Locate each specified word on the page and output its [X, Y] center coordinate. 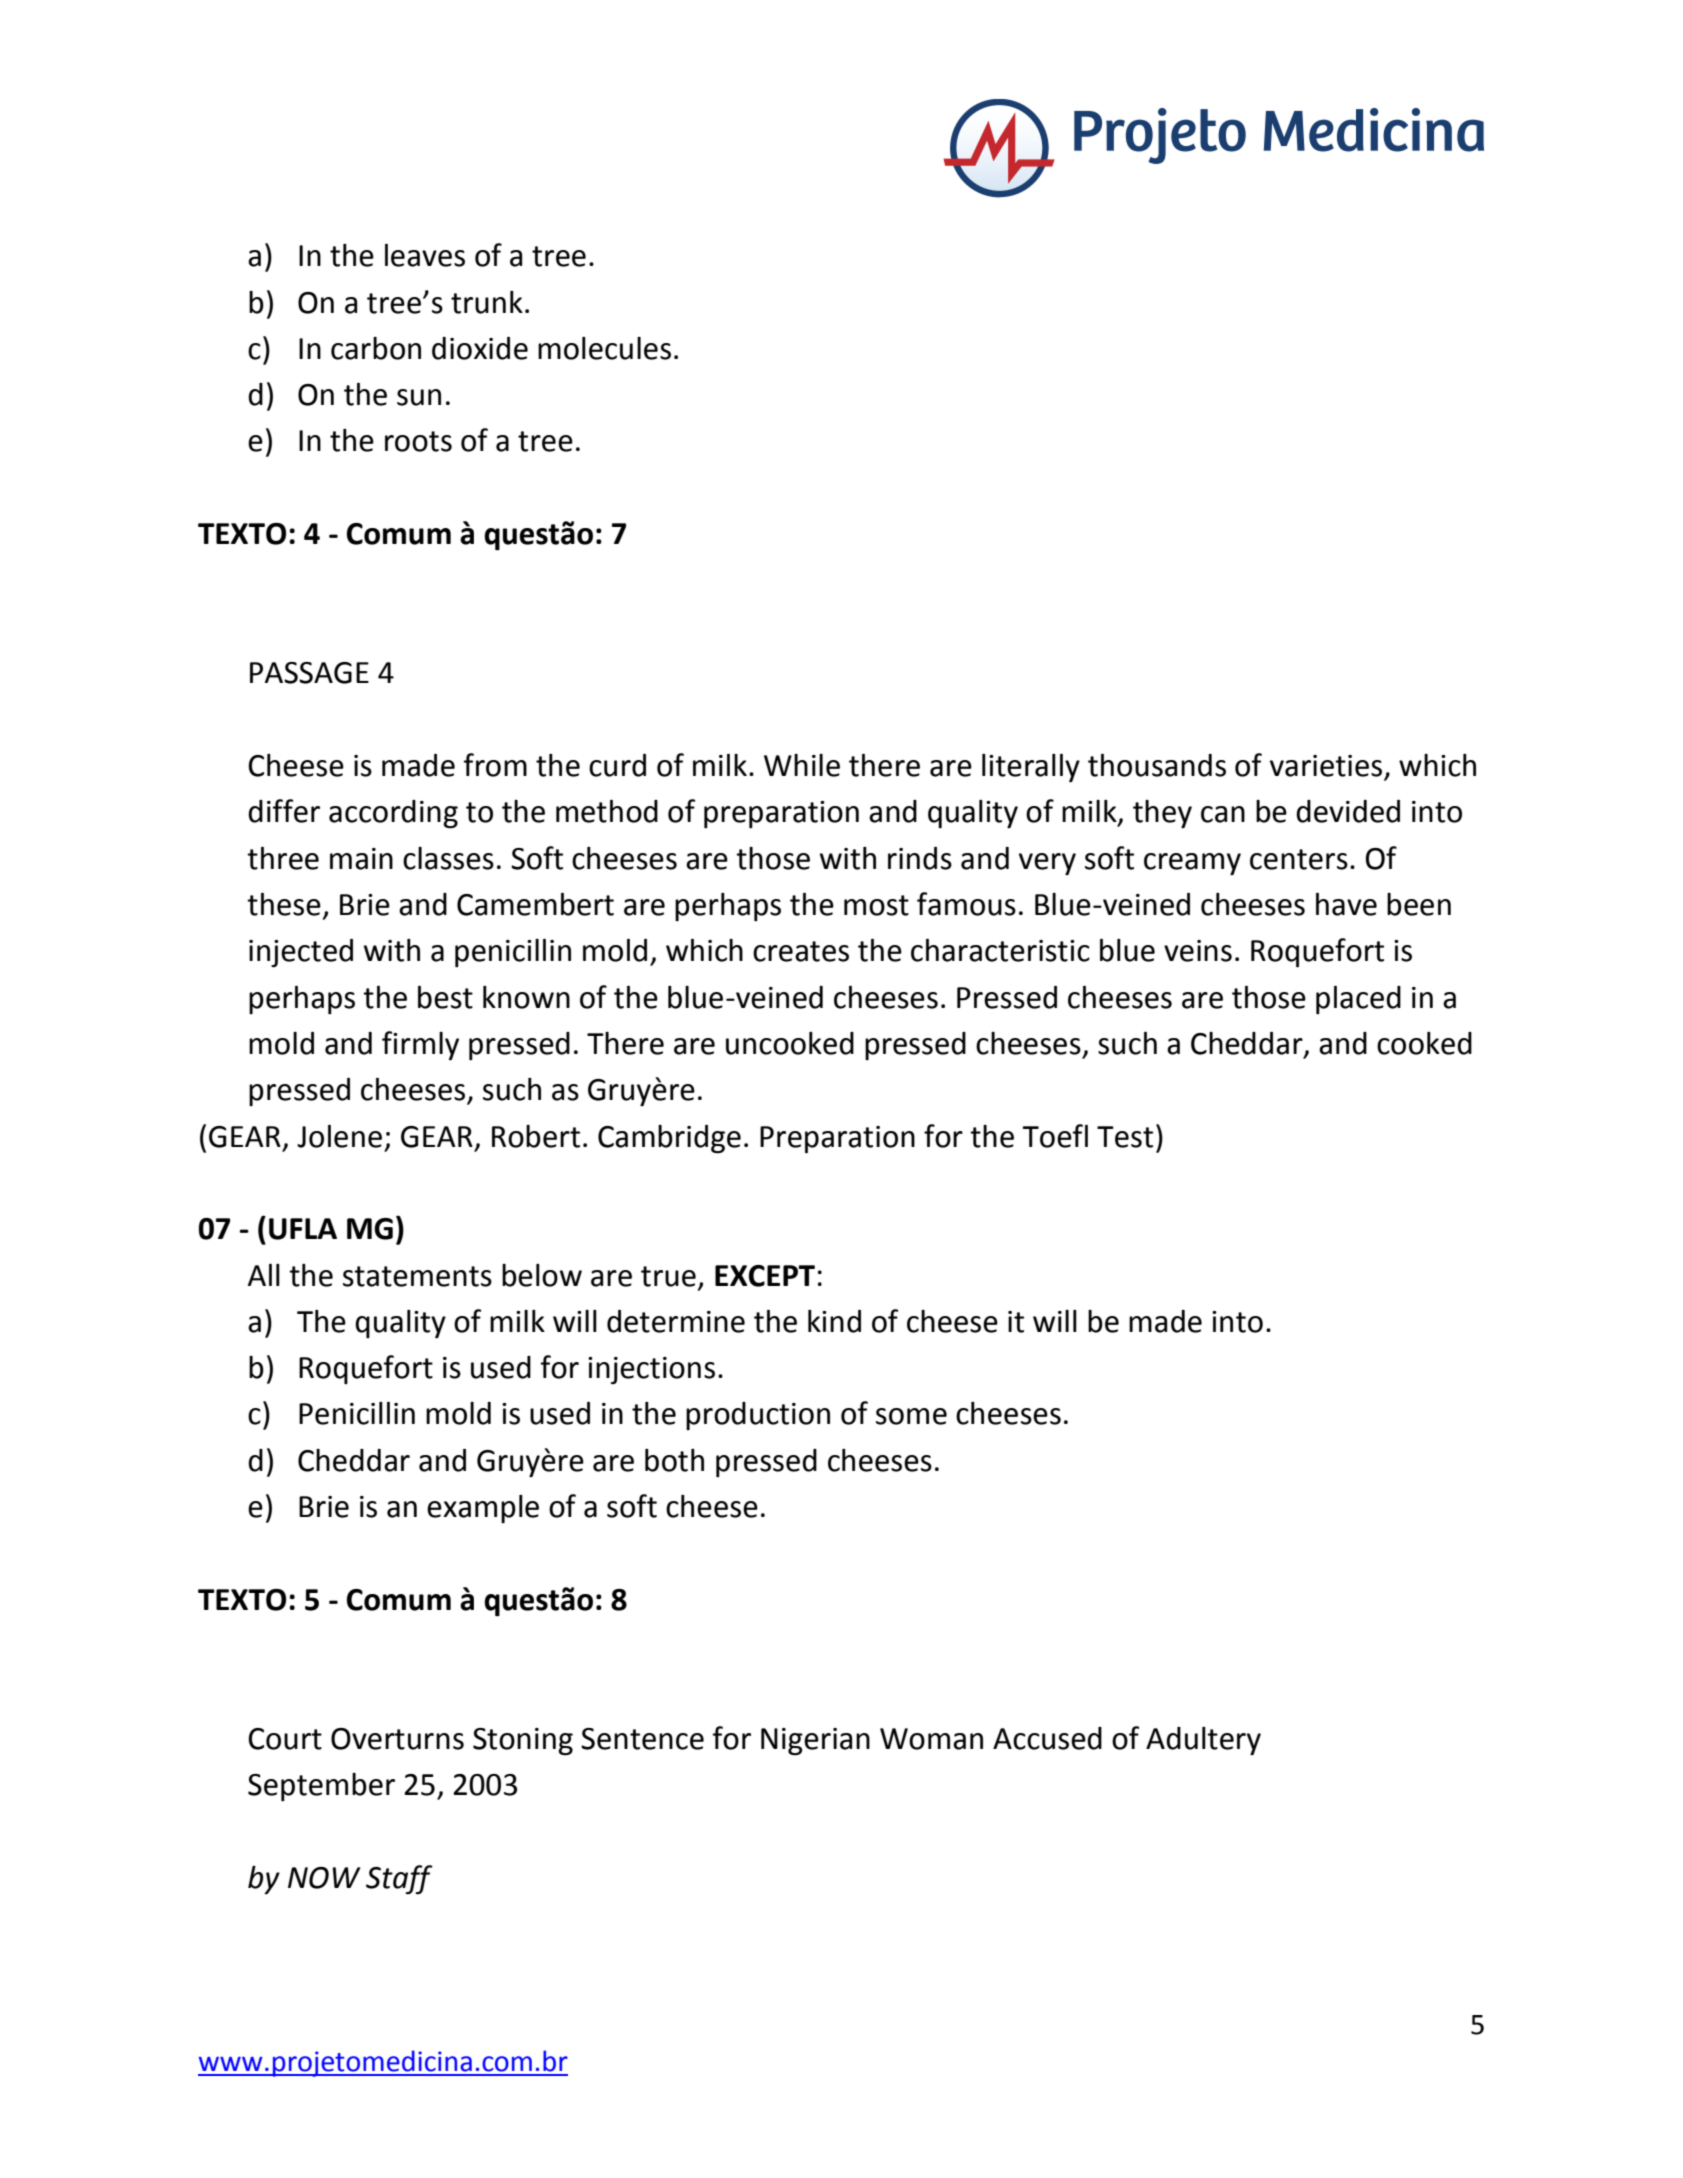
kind [834, 1321]
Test [1125, 1137]
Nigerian [815, 1742]
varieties [1327, 767]
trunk [487, 302]
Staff [399, 1880]
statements [417, 1276]
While [802, 765]
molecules [604, 348]
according [393, 814]
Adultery [1203, 1741]
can [1223, 814]
